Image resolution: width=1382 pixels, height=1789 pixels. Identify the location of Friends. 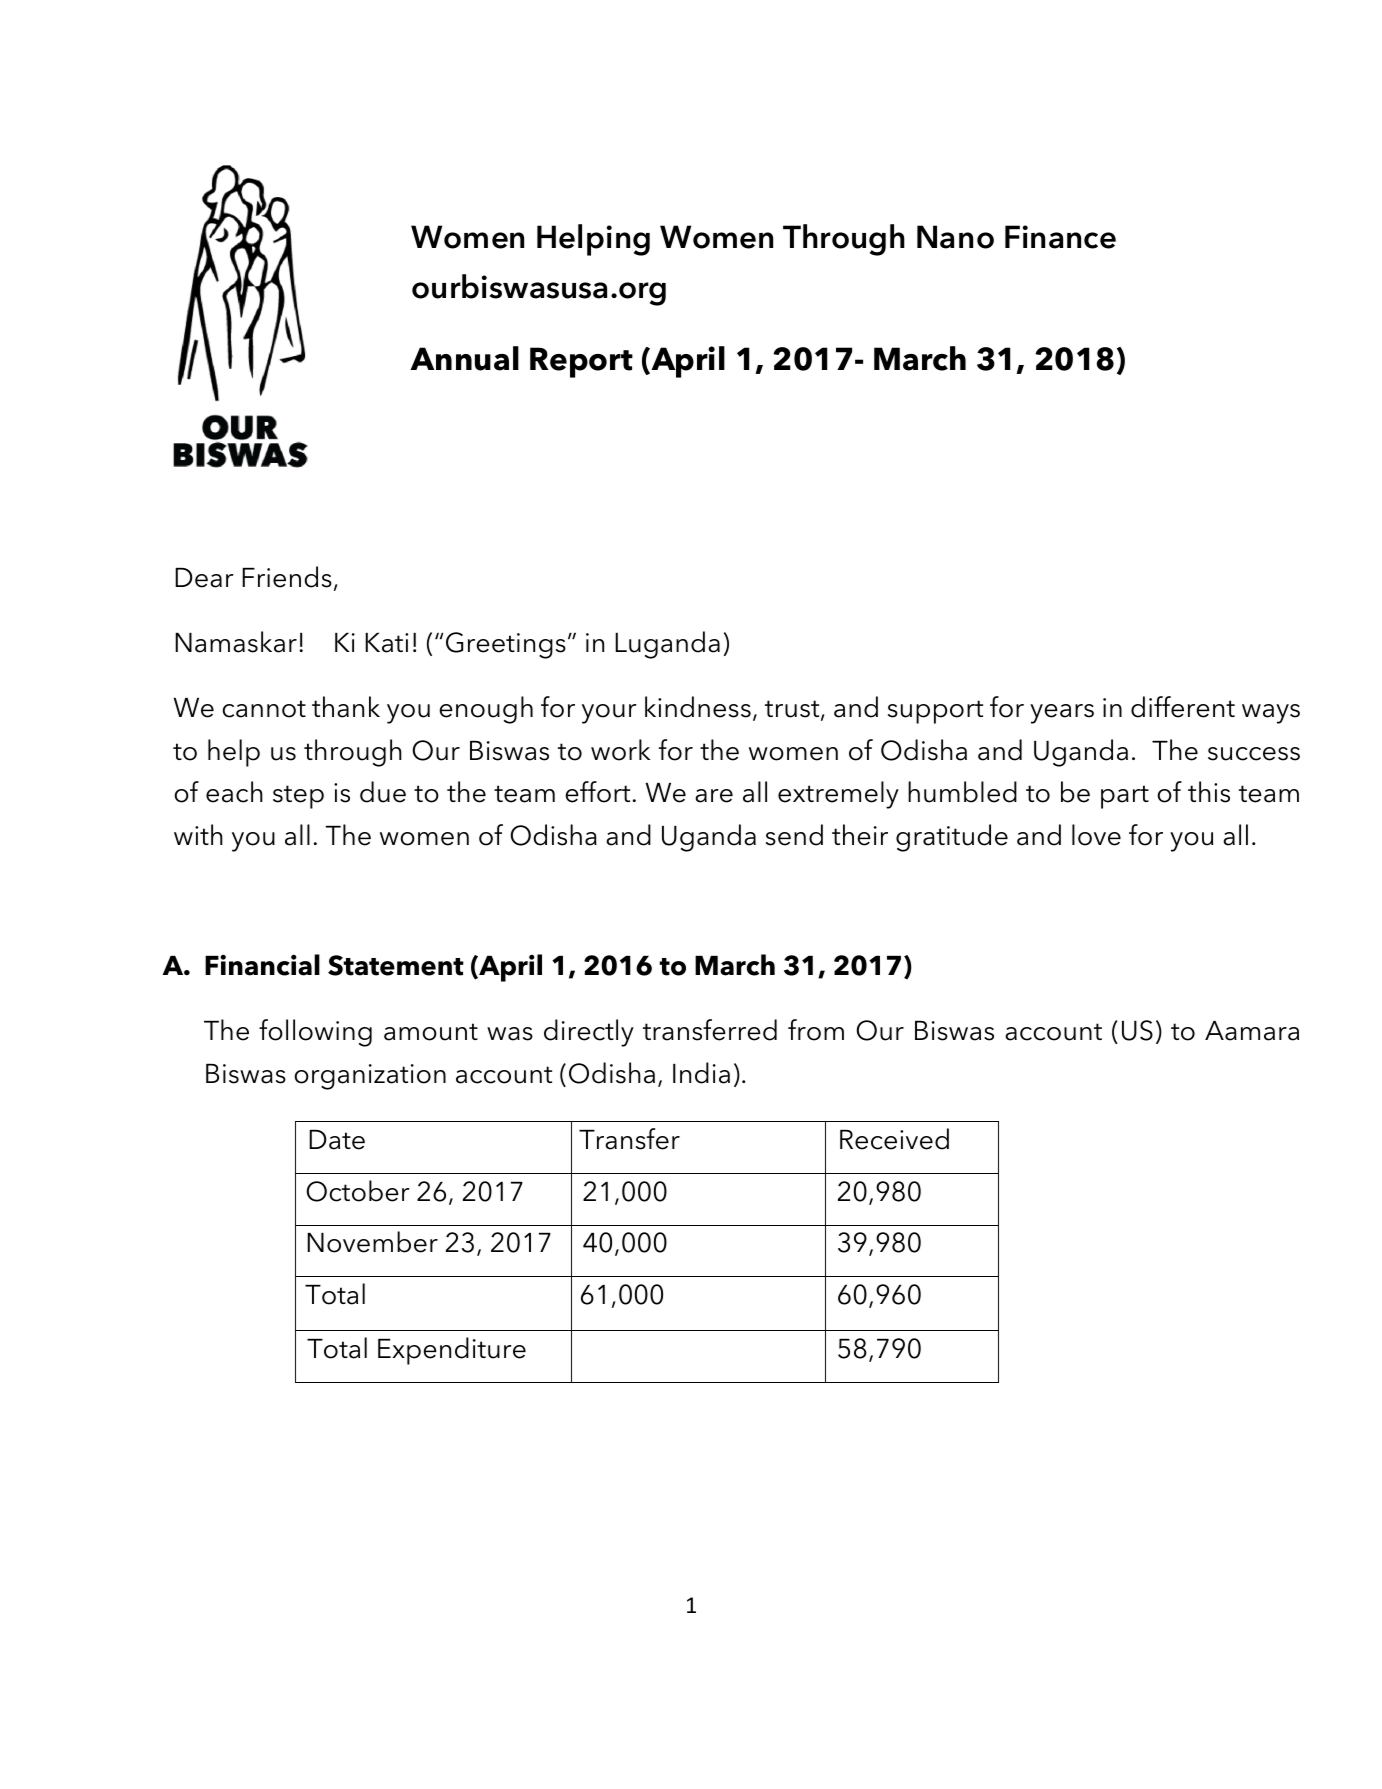
(287, 577).
